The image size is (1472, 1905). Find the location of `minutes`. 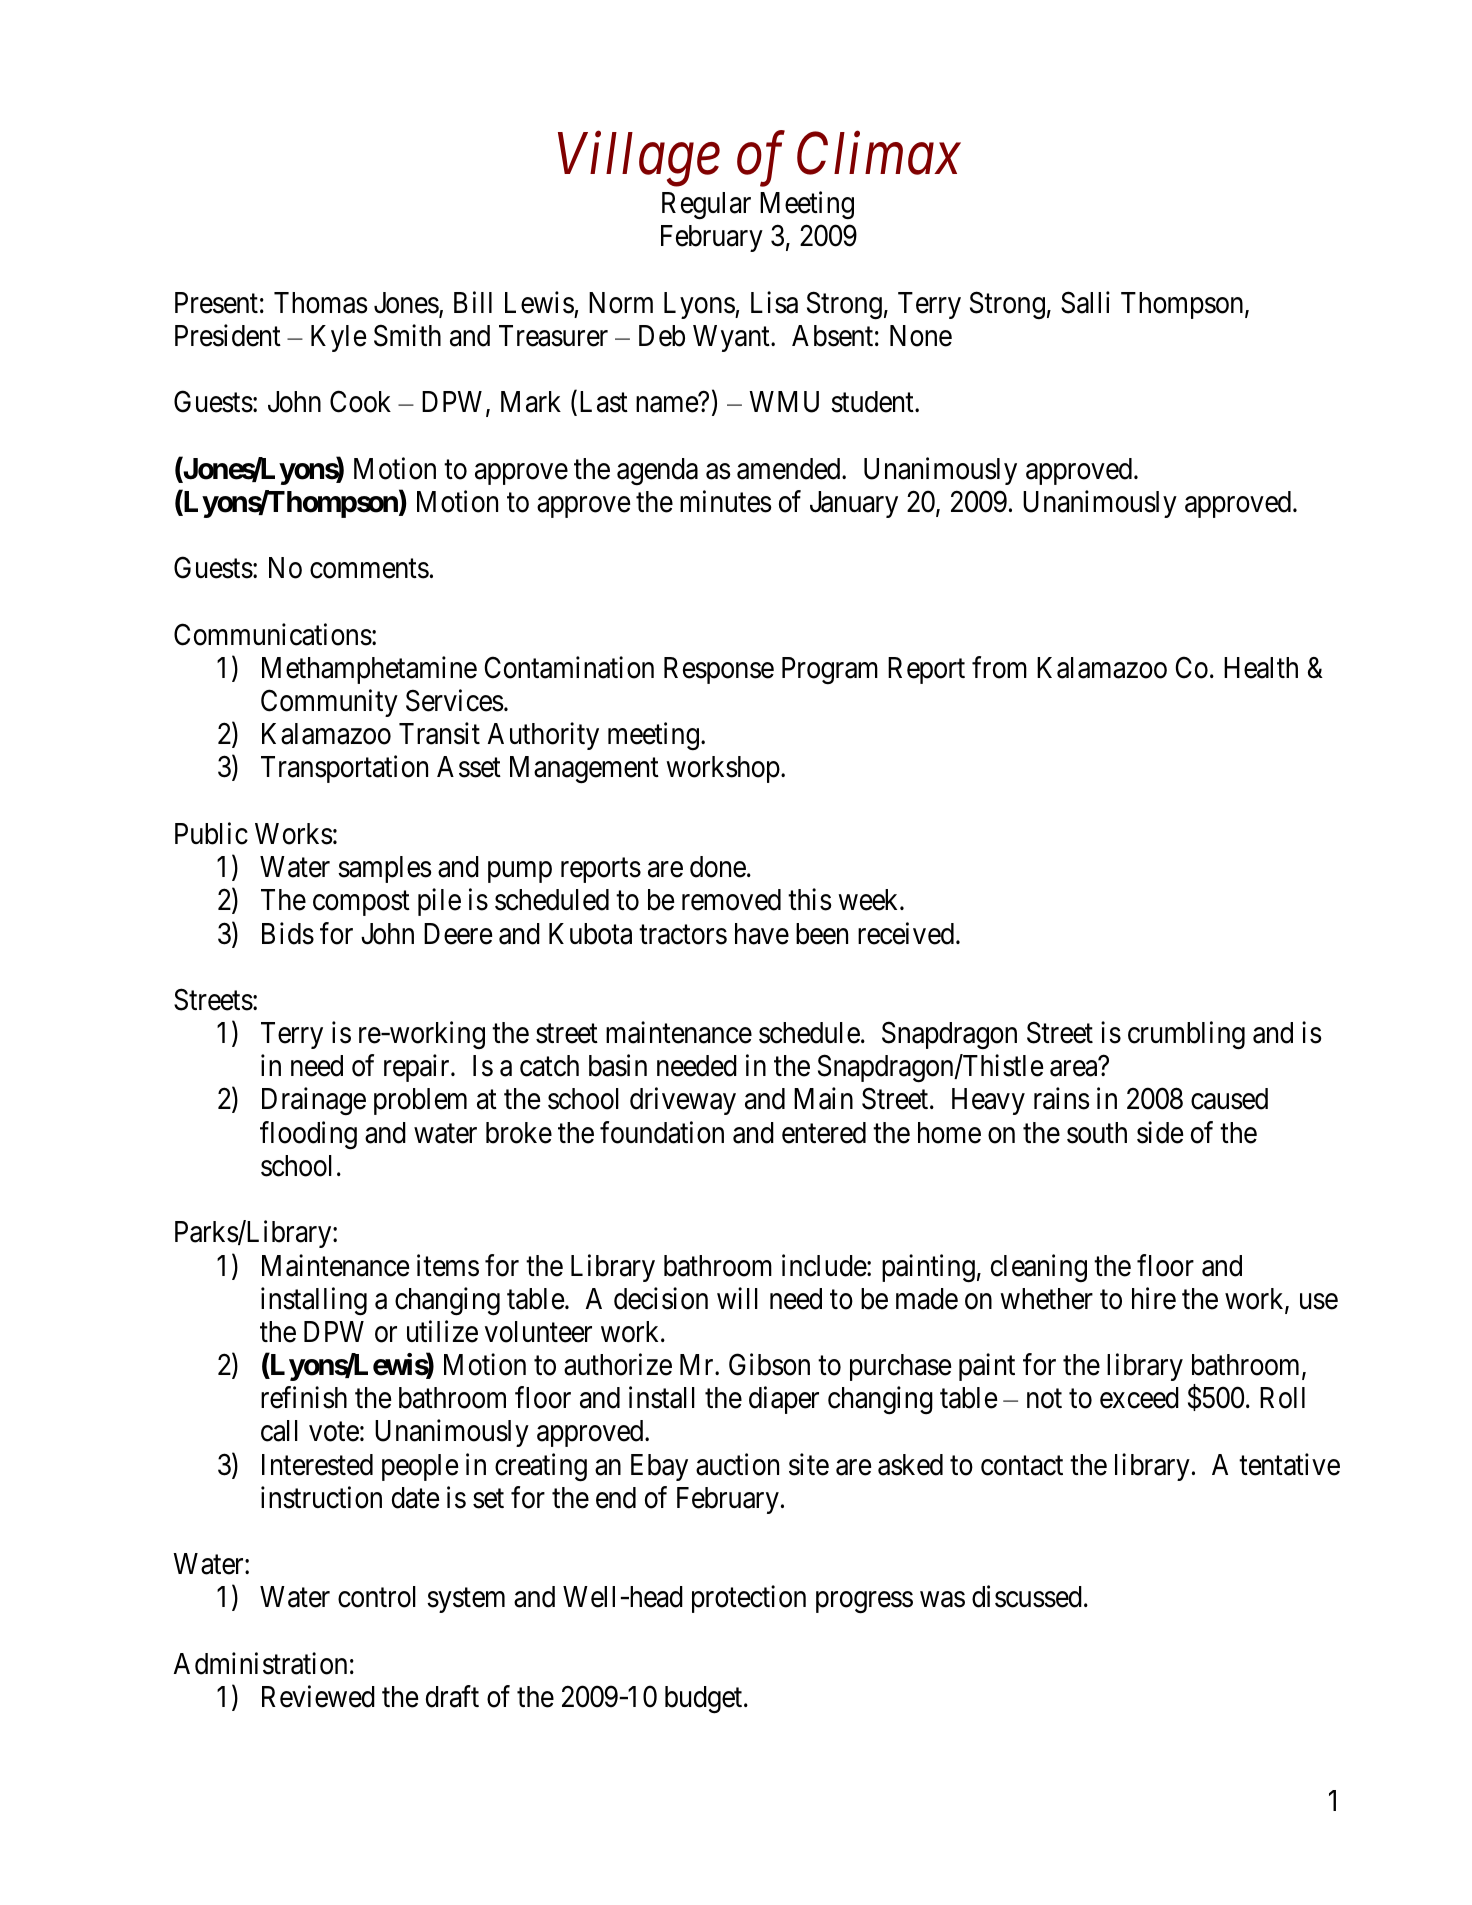

minutes is located at coordinates (726, 501).
